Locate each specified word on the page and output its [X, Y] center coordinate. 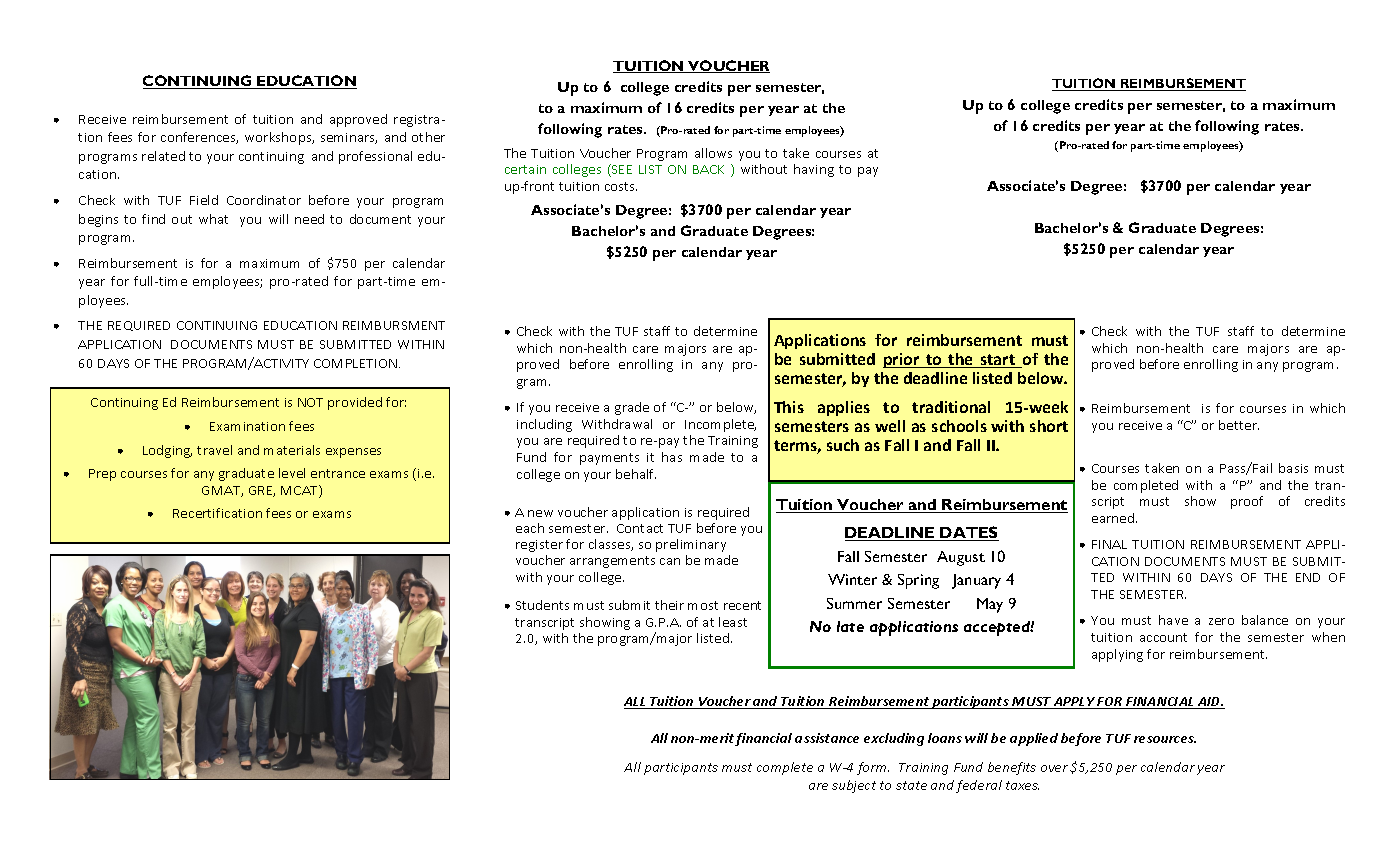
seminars [349, 138]
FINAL [1109, 544]
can [670, 561]
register [539, 546]
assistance [827, 738]
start [998, 361]
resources [1165, 739]
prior [902, 360]
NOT [310, 402]
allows [713, 153]
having [814, 170]
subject [854, 786]
